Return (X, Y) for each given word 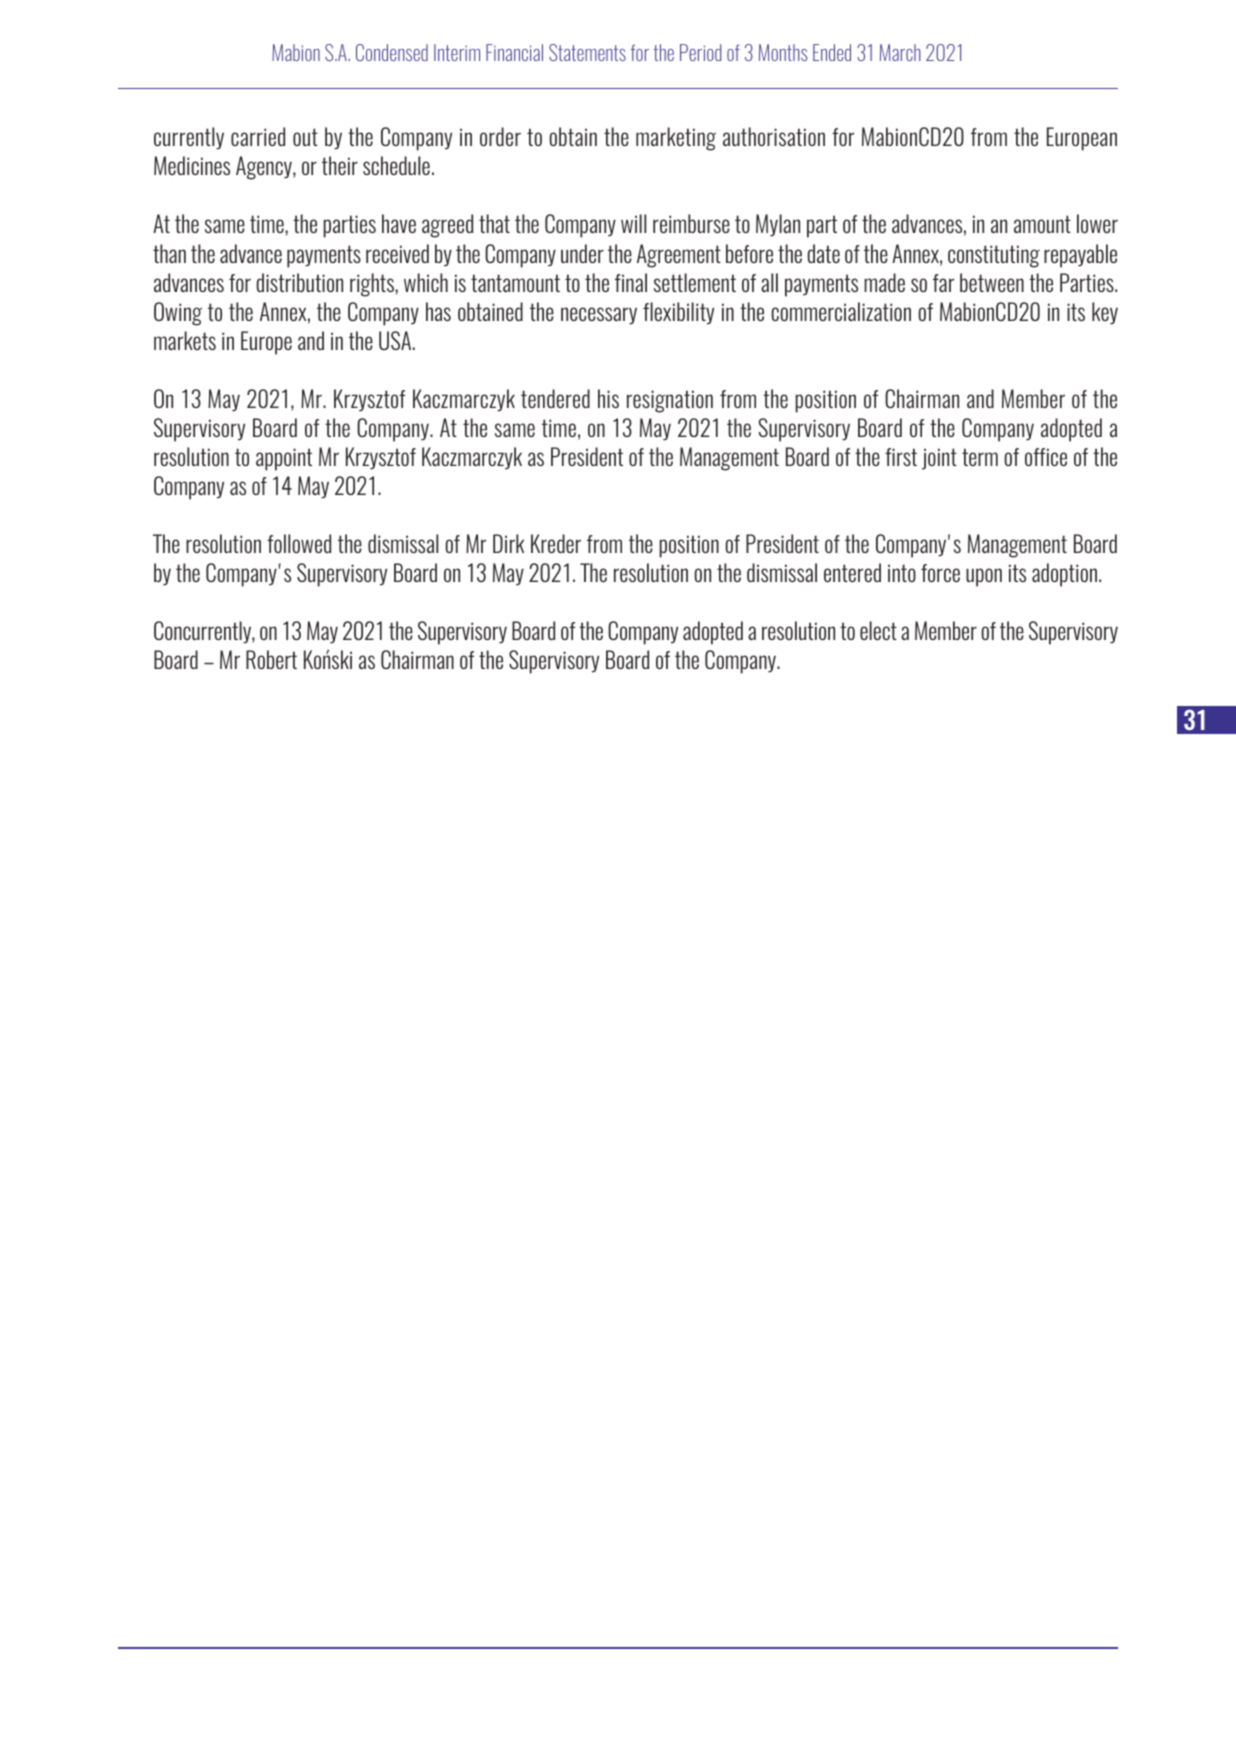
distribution (300, 282)
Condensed (392, 52)
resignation (670, 401)
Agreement (679, 256)
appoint (284, 459)
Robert (271, 659)
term (980, 457)
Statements (587, 52)
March (900, 52)
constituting (994, 256)
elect (878, 630)
